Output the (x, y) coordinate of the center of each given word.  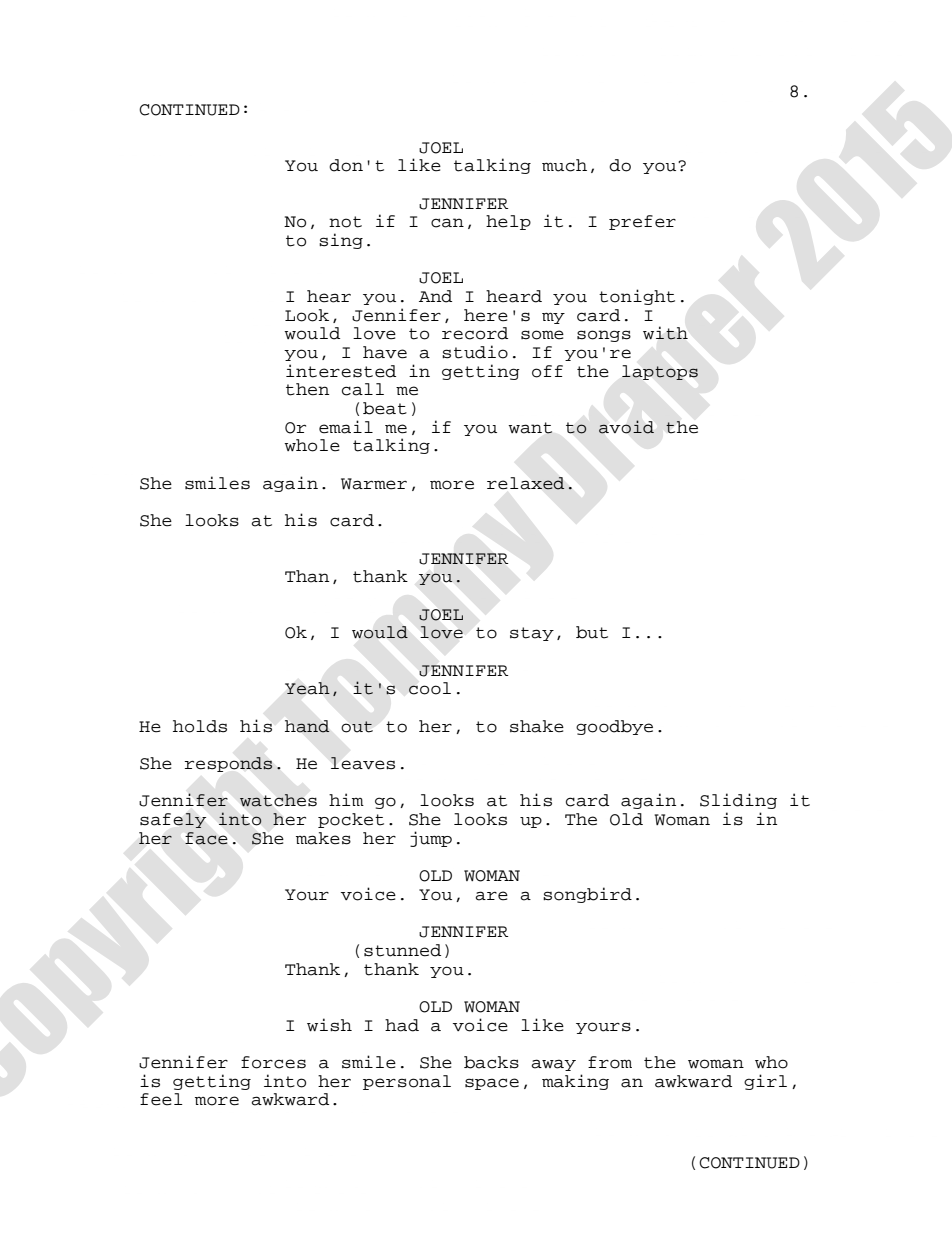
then (307, 389)
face (206, 838)
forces (273, 1062)
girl (765, 1082)
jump (431, 839)
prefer (642, 222)
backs (491, 1062)
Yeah (307, 688)
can (447, 223)
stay (532, 634)
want (530, 428)
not (345, 222)
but (592, 632)
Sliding (738, 801)
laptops (660, 372)
